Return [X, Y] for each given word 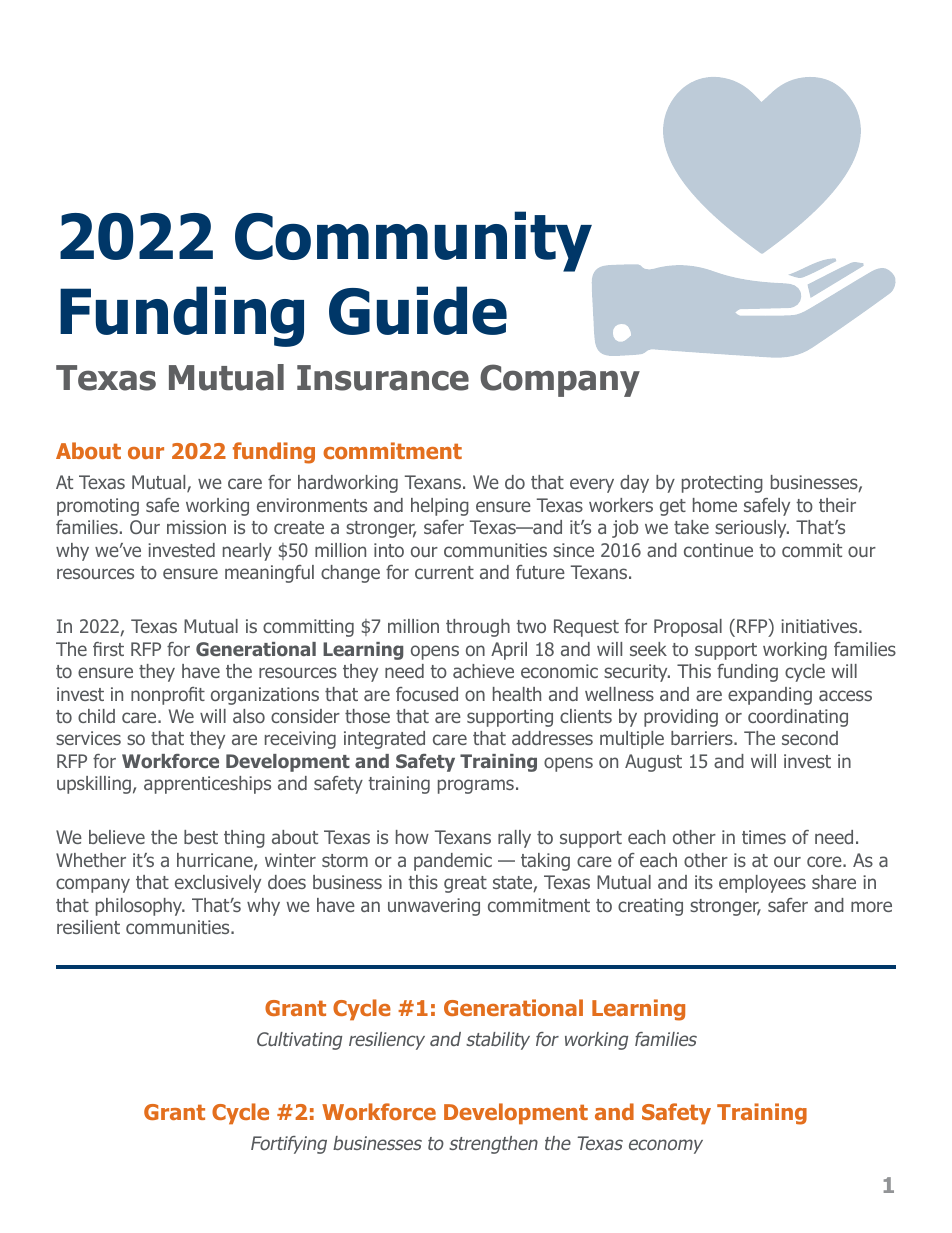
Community [414, 243]
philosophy [140, 907]
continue [718, 550]
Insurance [383, 378]
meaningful [269, 574]
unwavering [434, 907]
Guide [418, 310]
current [444, 572]
